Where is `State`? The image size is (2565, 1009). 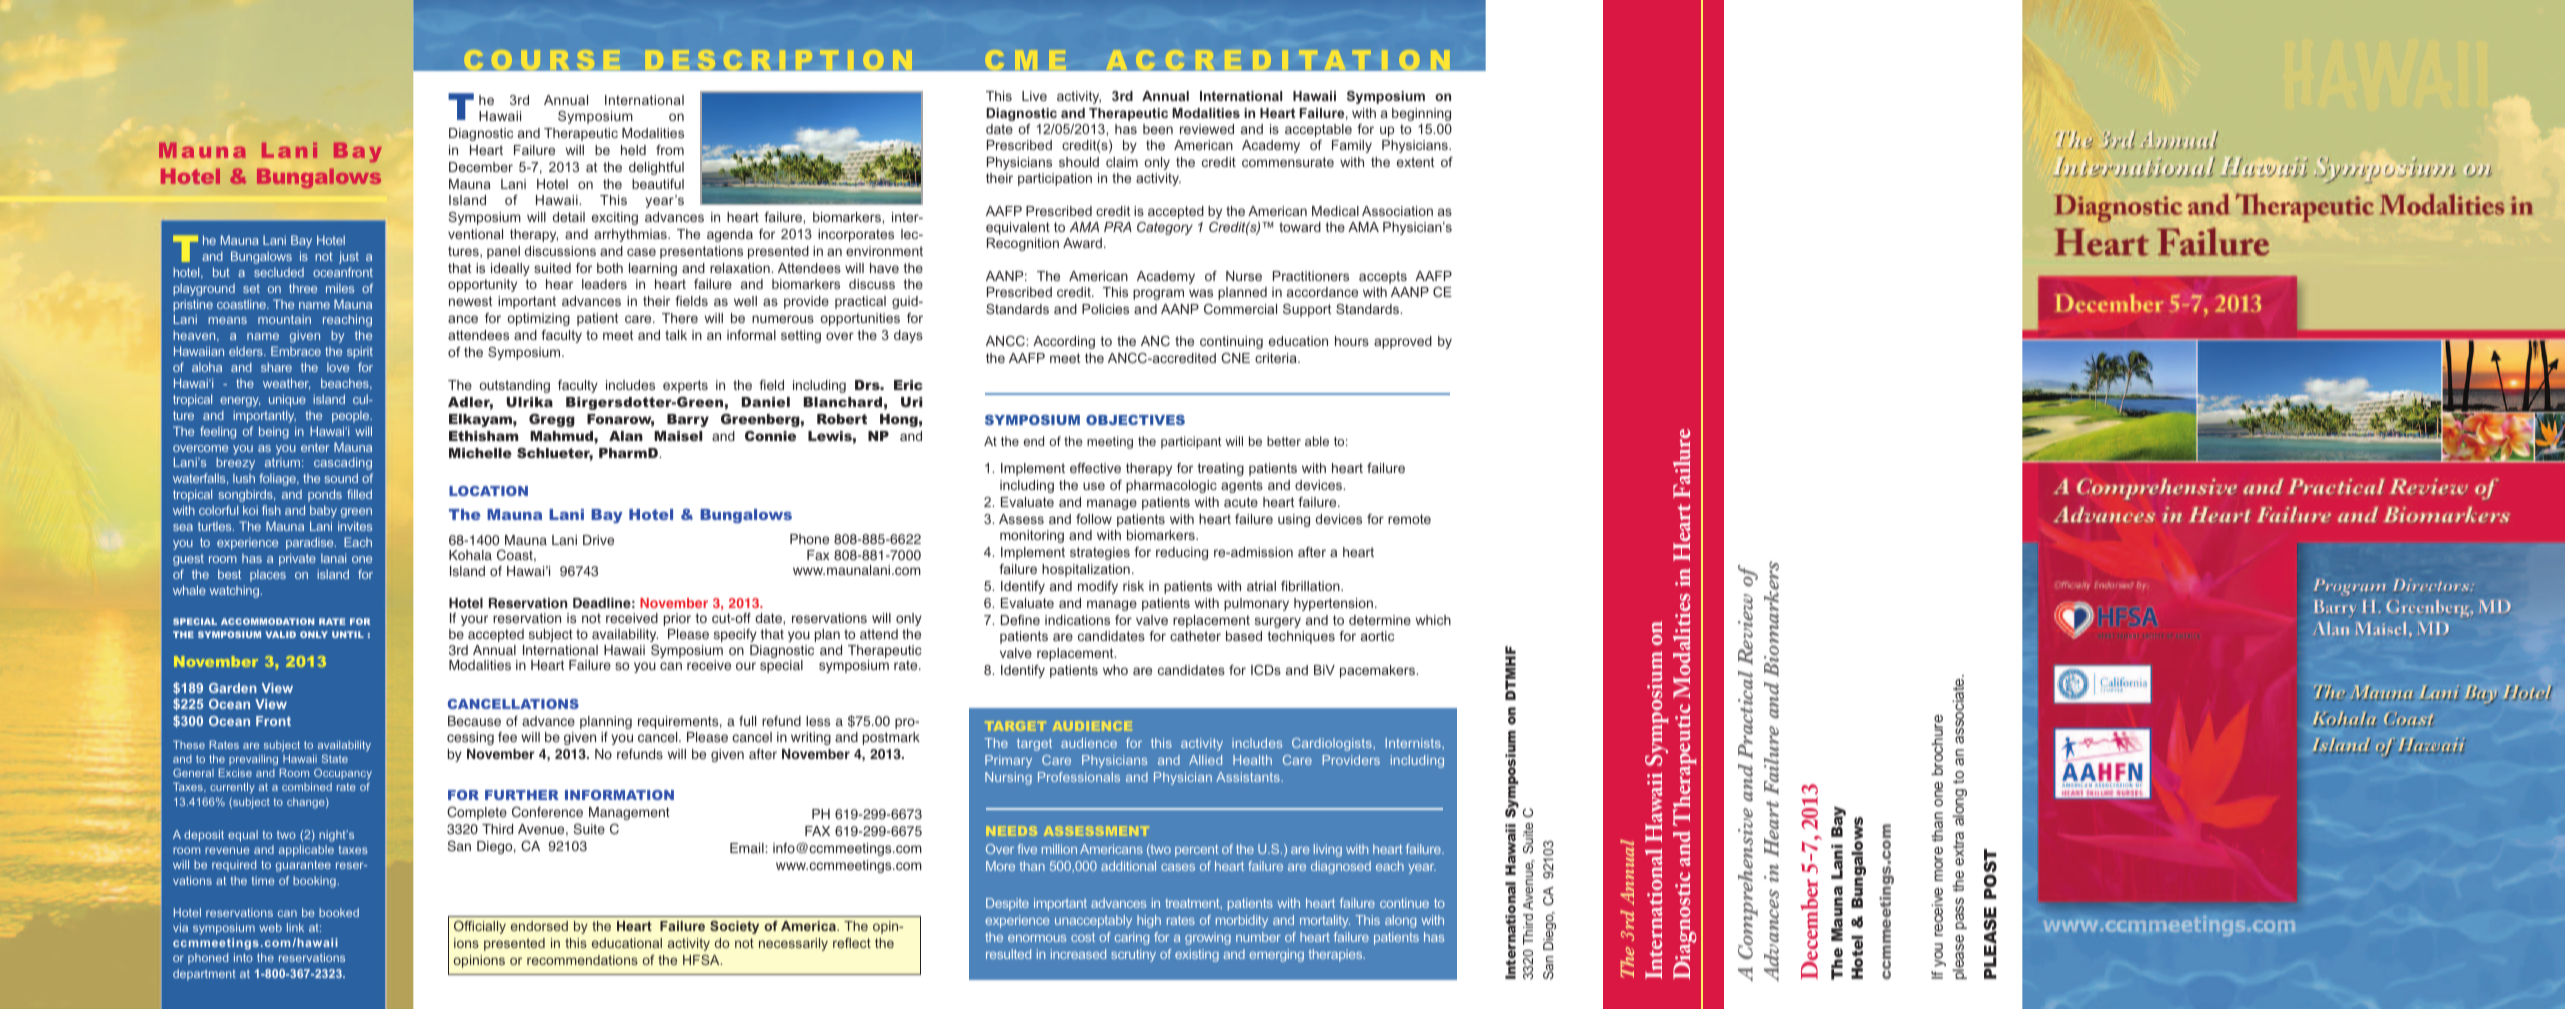
State is located at coordinates (335, 758).
